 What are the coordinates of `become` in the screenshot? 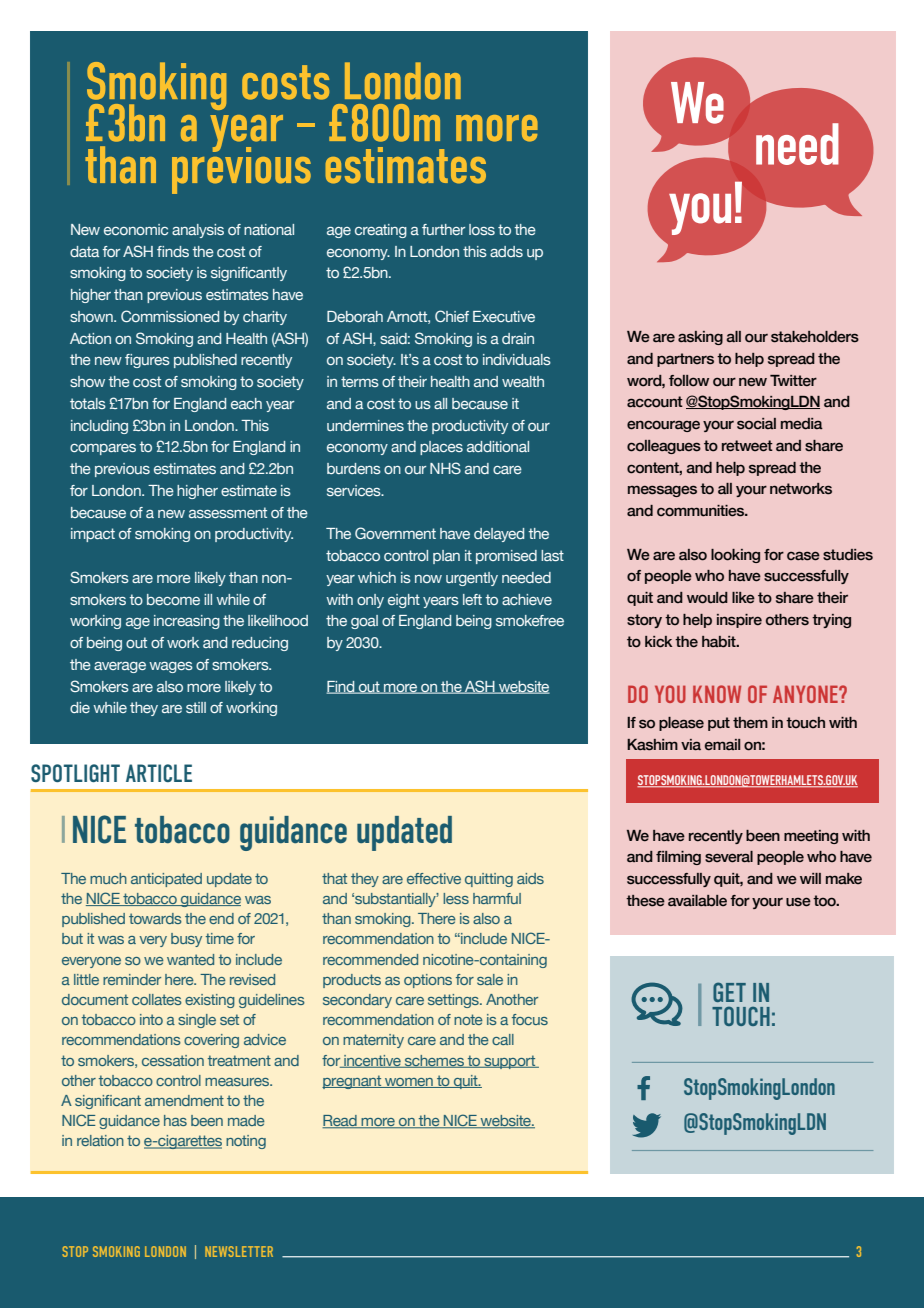 It's located at (173, 599).
